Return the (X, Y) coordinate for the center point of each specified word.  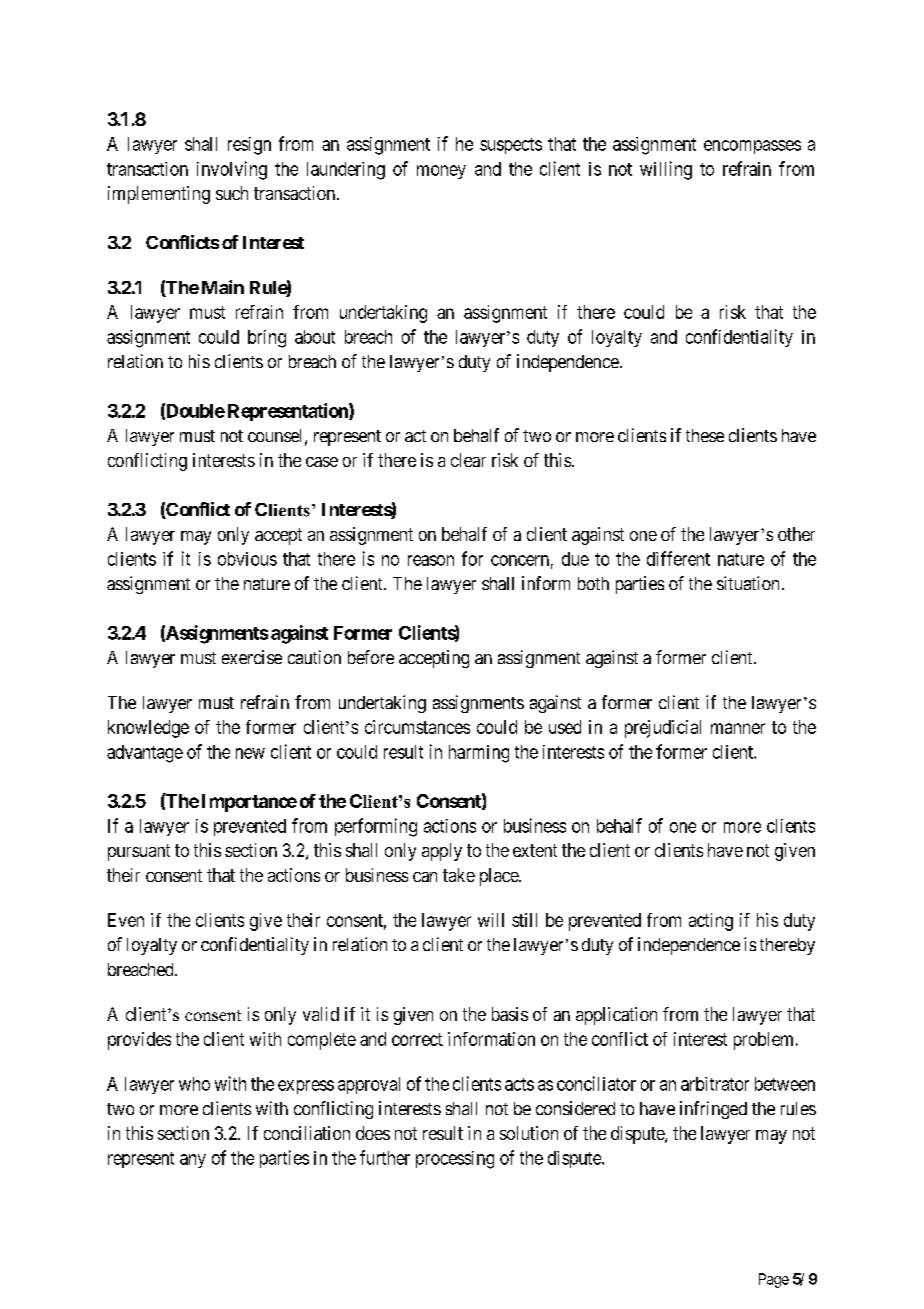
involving (232, 170)
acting (711, 922)
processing (455, 1160)
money (441, 172)
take (459, 875)
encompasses (752, 147)
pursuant (139, 852)
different (678, 558)
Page (774, 1280)
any (193, 1161)
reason (431, 560)
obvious (247, 559)
